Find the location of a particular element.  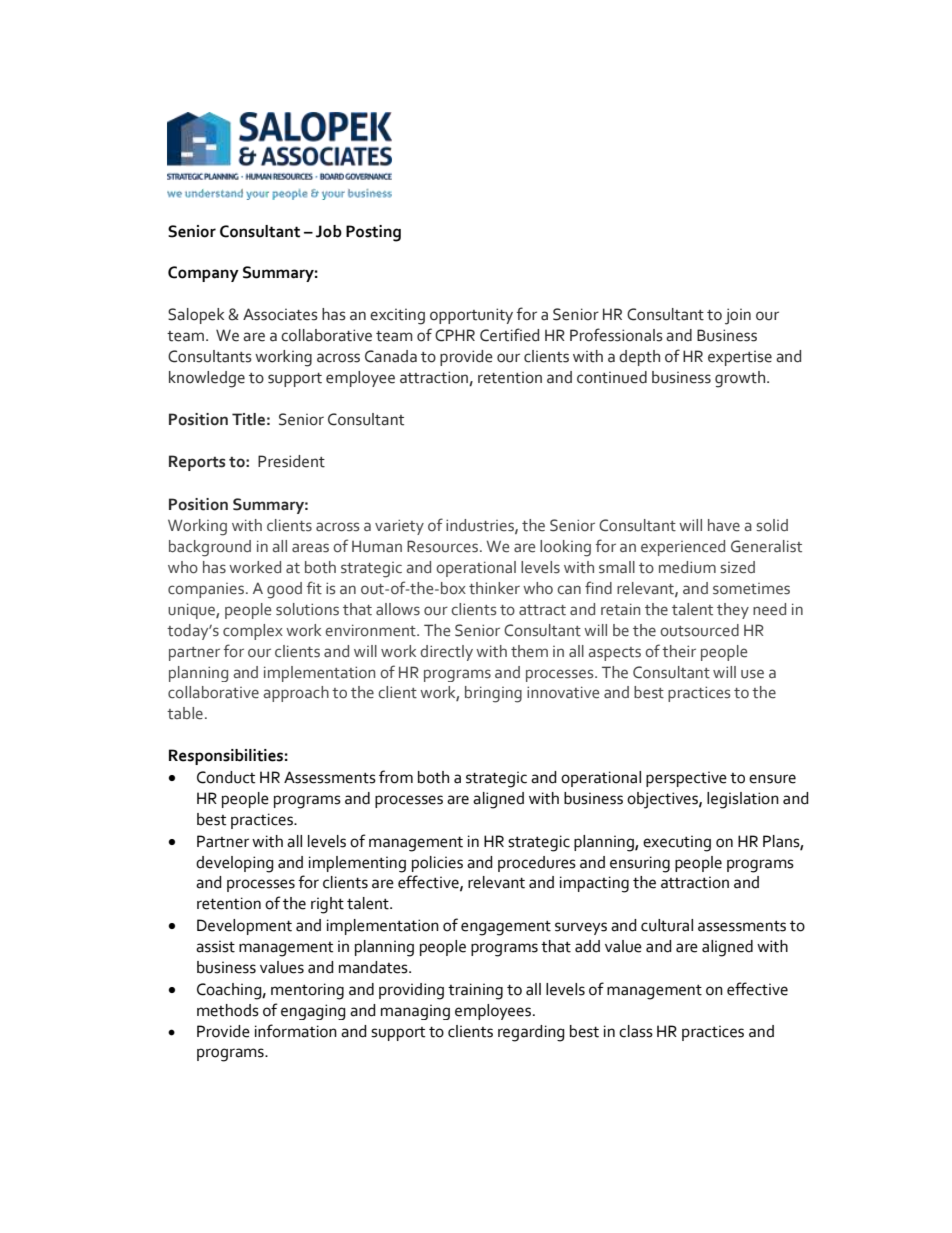

directly is located at coordinates (446, 653).
